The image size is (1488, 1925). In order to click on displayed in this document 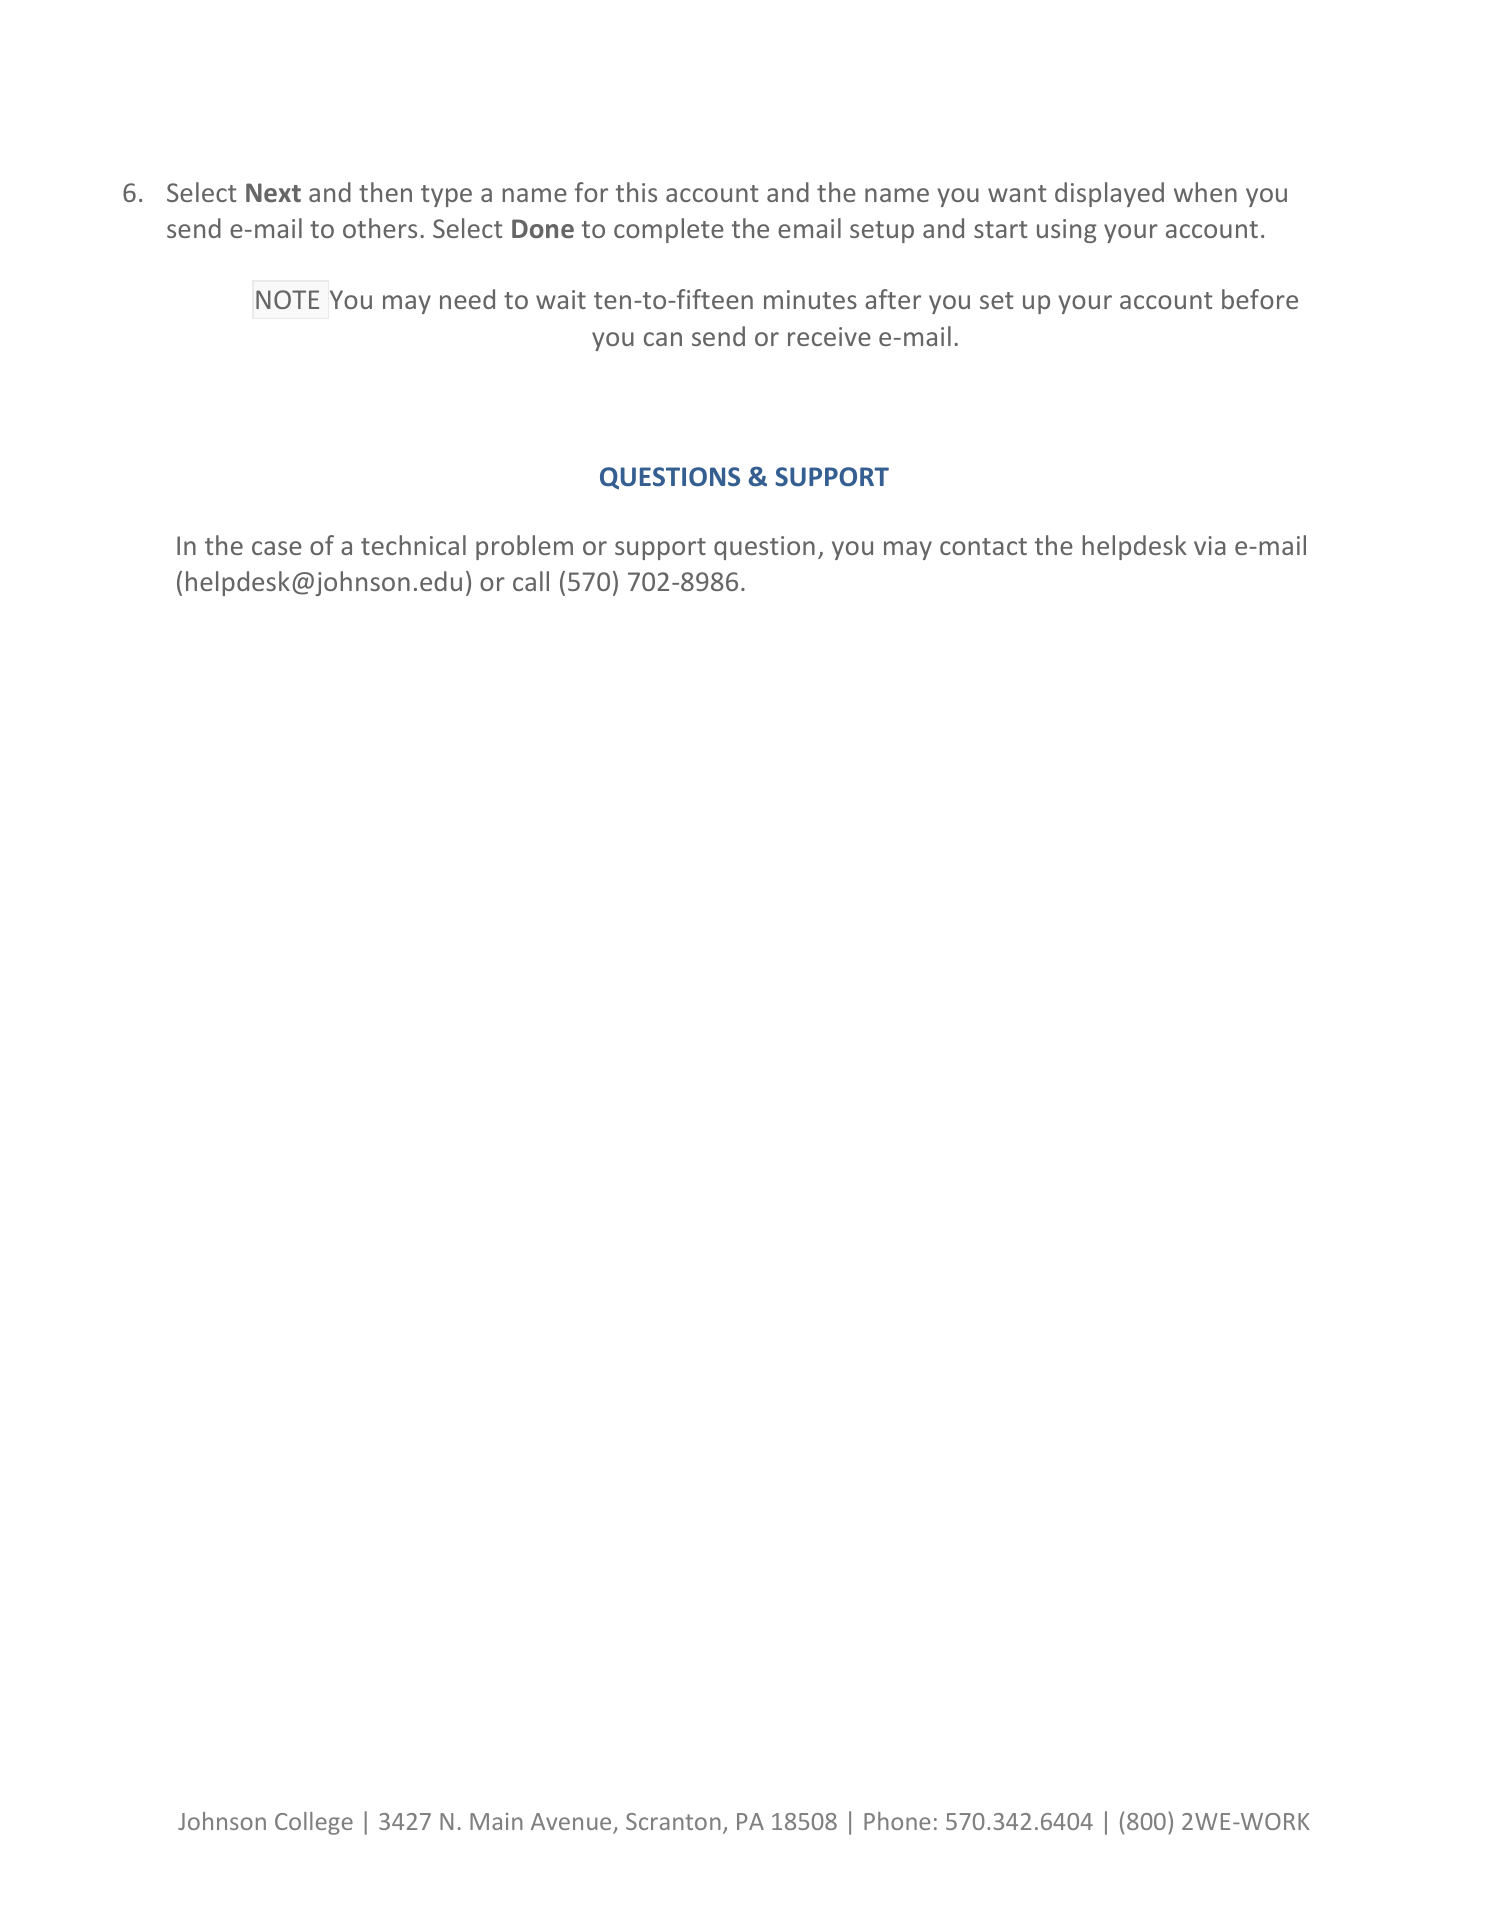, I will do `click(1109, 194)`.
